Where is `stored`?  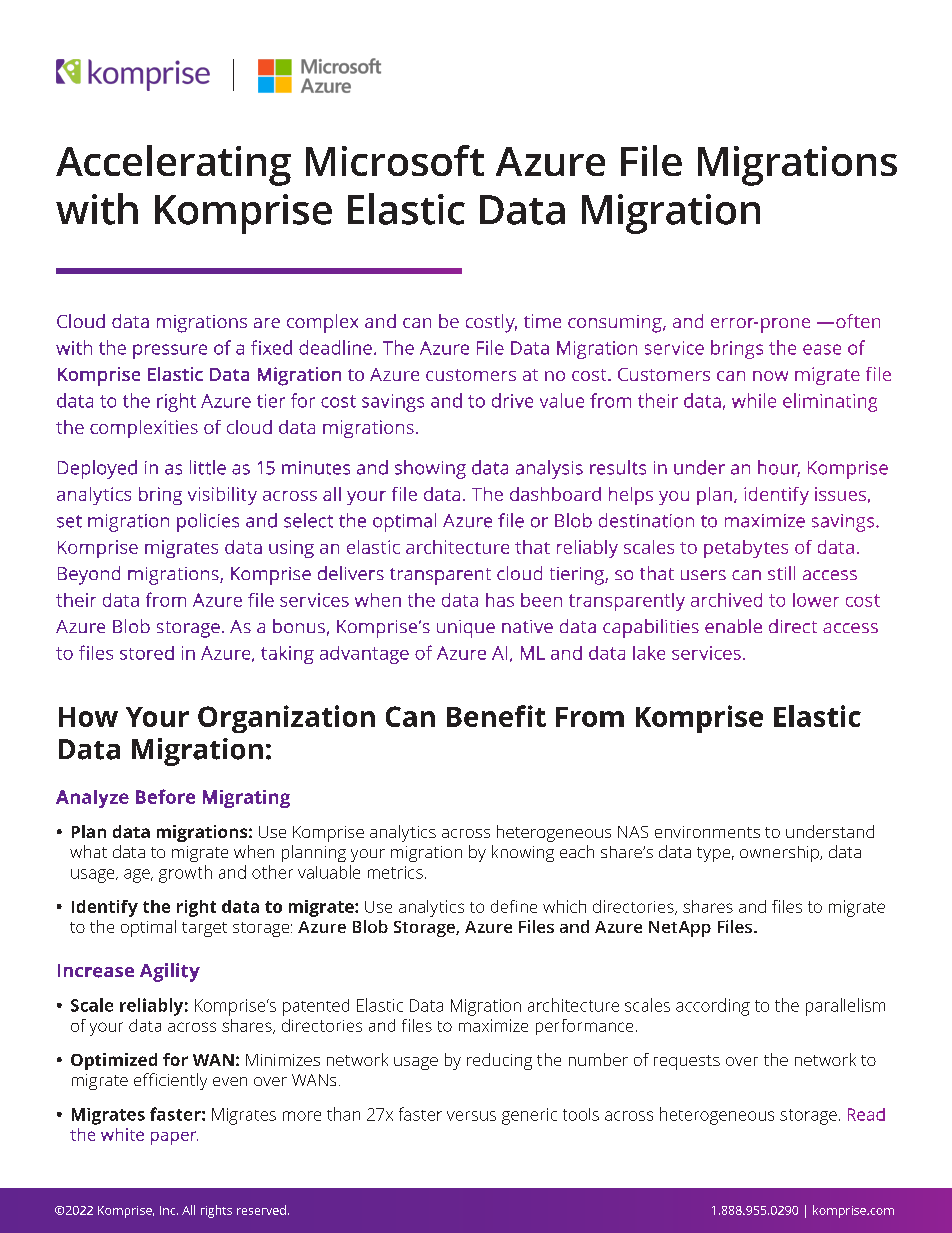
stored is located at coordinates (147, 653).
